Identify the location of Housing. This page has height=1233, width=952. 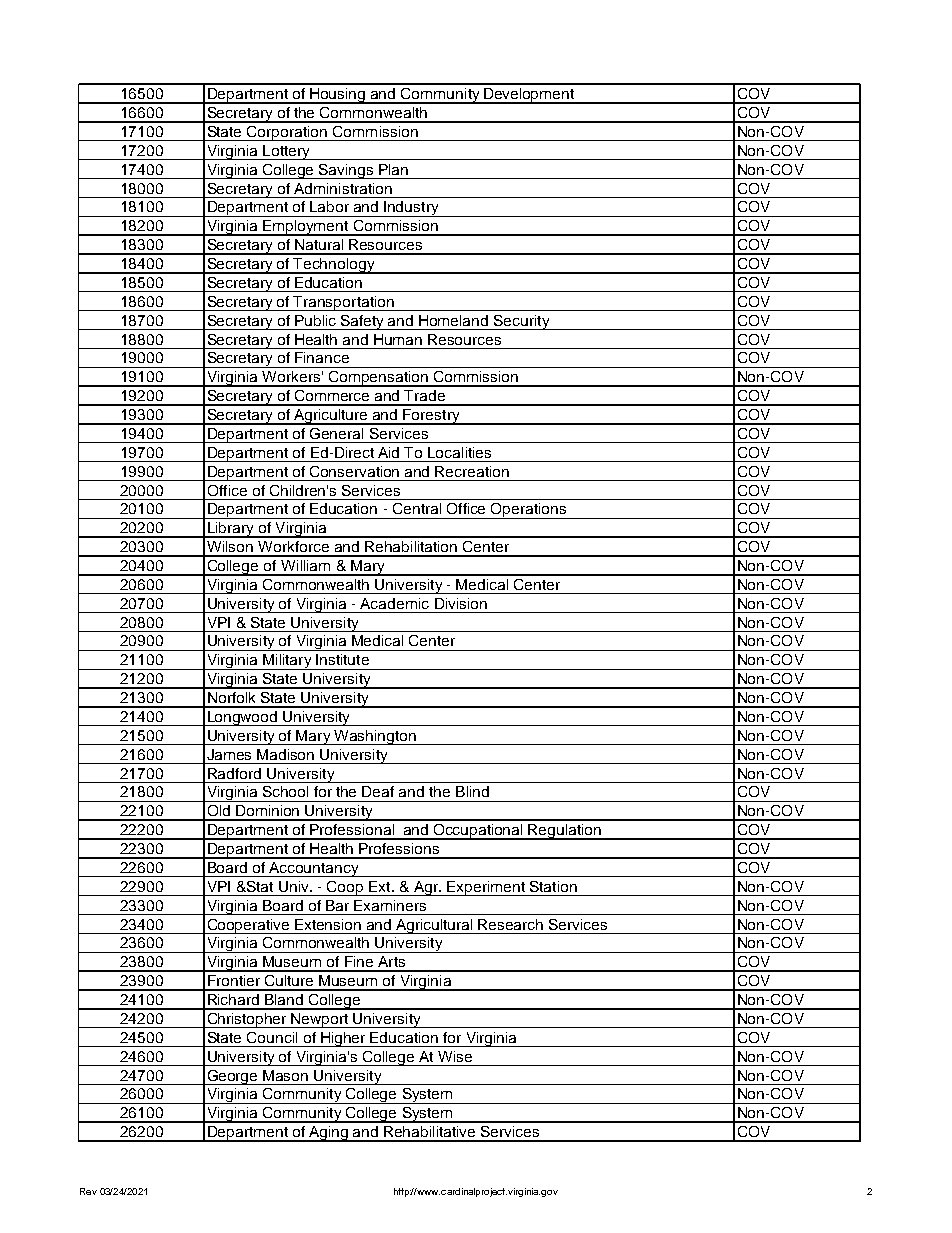
(338, 96).
